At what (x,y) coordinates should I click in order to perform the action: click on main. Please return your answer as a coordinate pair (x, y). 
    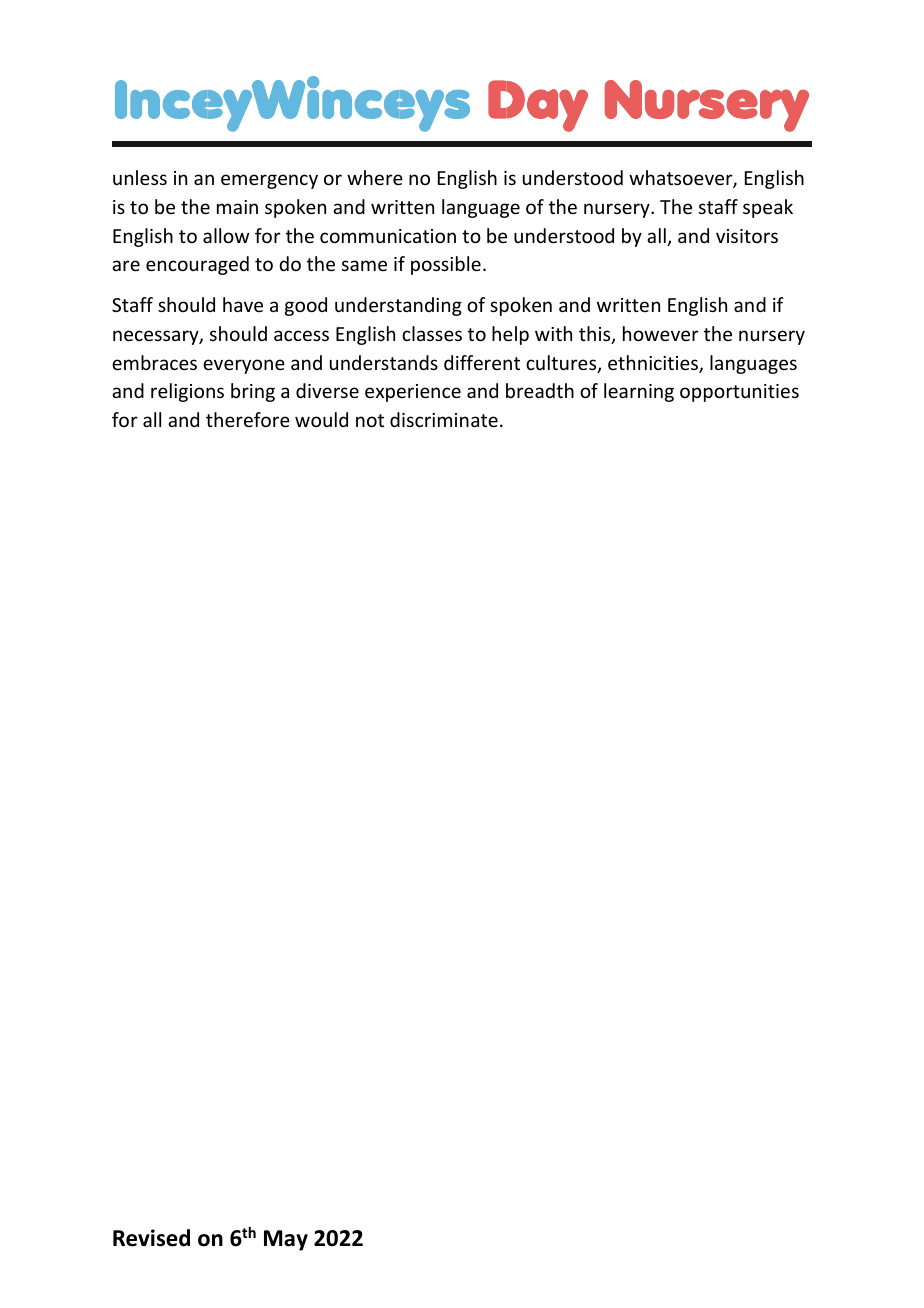
    Looking at the image, I should click on (237, 207).
